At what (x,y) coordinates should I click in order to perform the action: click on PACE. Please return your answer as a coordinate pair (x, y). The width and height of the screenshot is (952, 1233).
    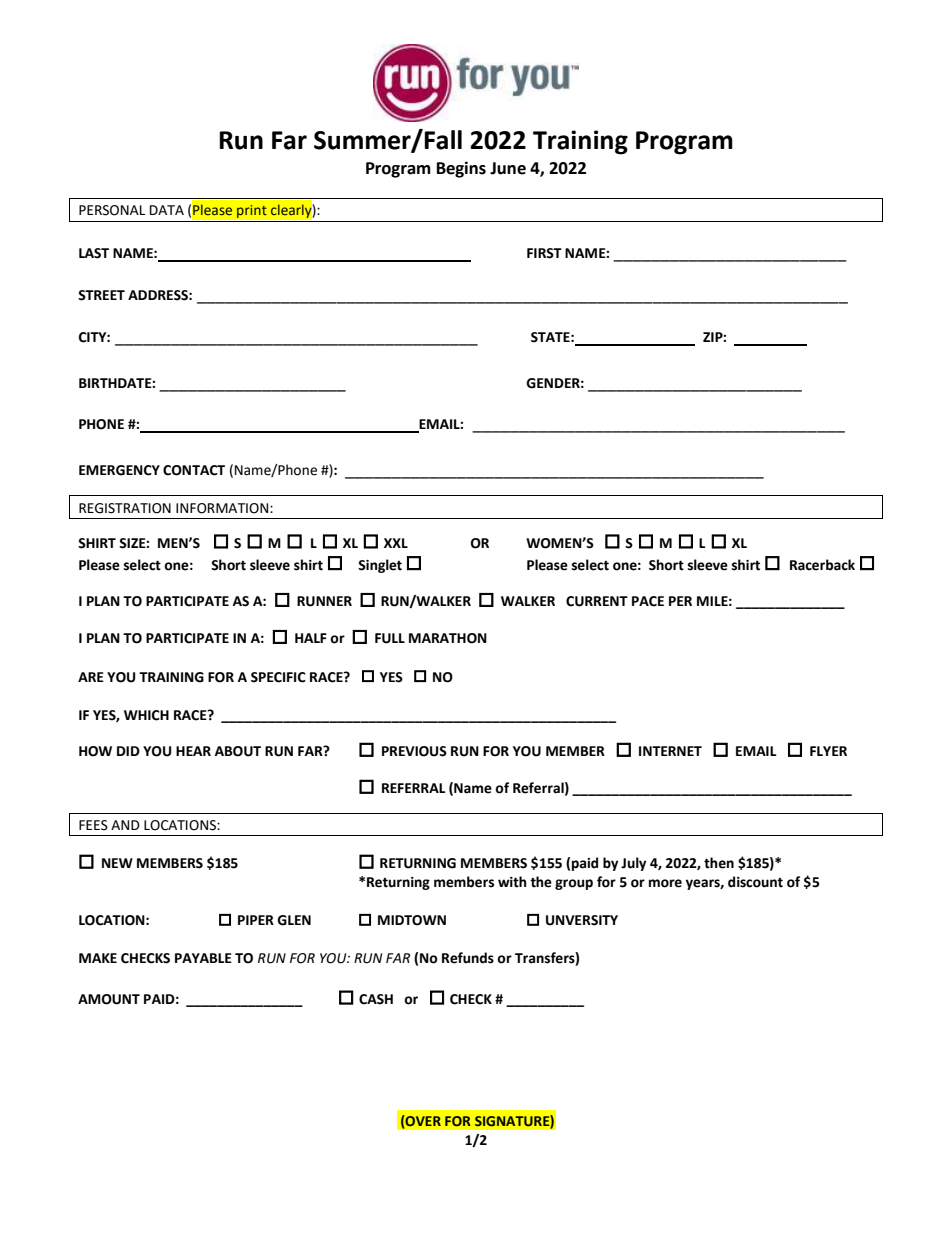
    Looking at the image, I should click on (648, 601).
